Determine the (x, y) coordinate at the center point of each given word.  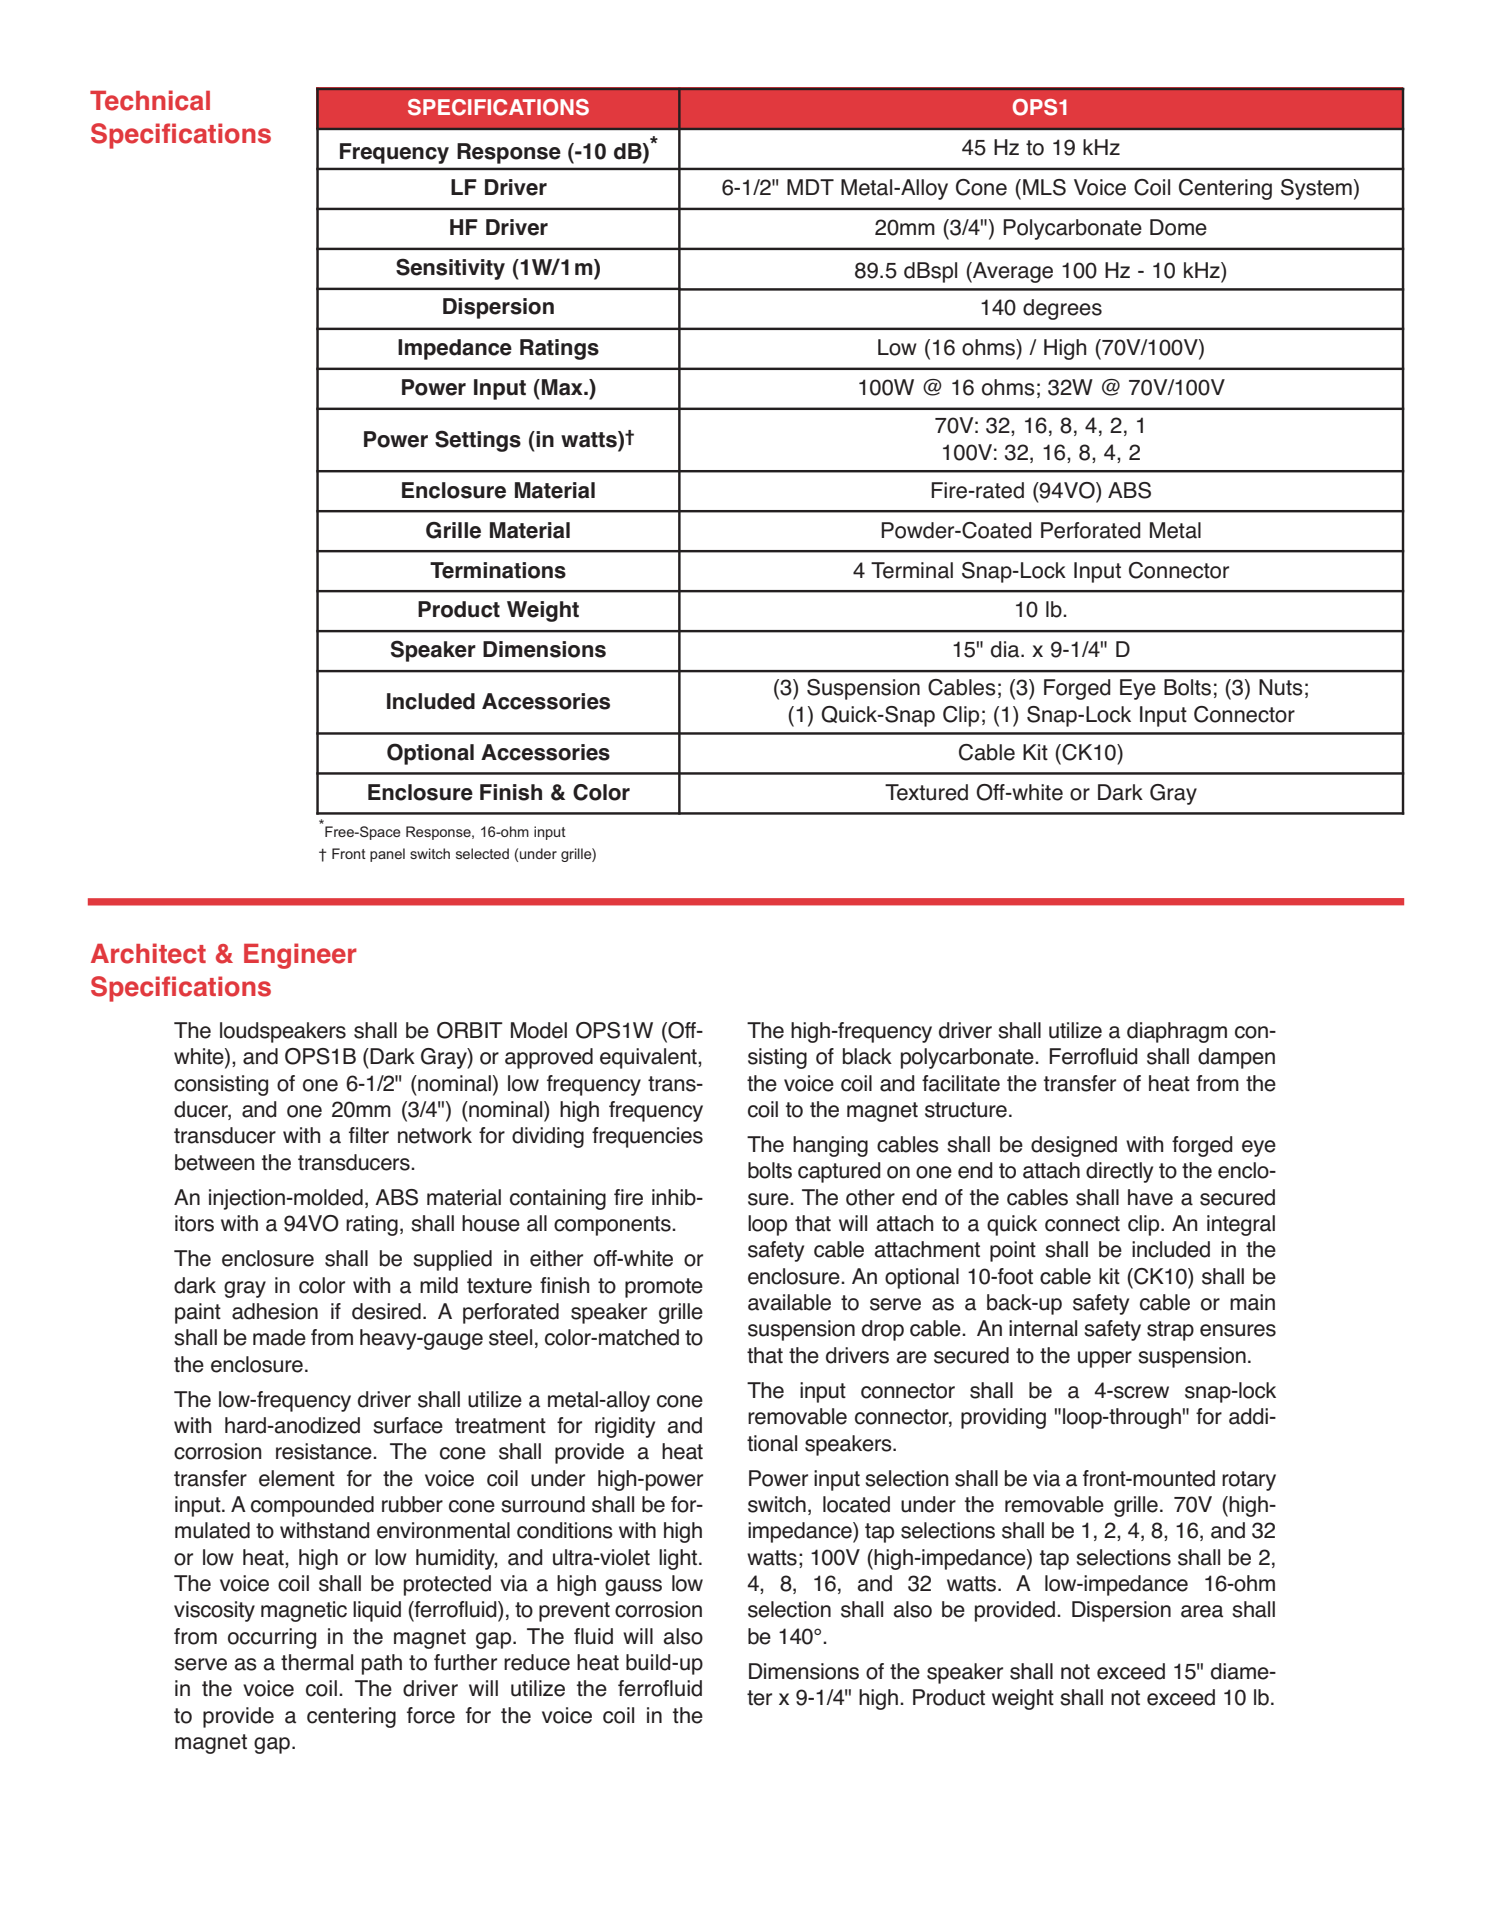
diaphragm (1177, 1032)
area (1202, 1611)
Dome (1178, 227)
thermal (317, 1662)
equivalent (649, 1058)
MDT (810, 187)
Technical (150, 100)
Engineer (300, 956)
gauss (633, 1587)
